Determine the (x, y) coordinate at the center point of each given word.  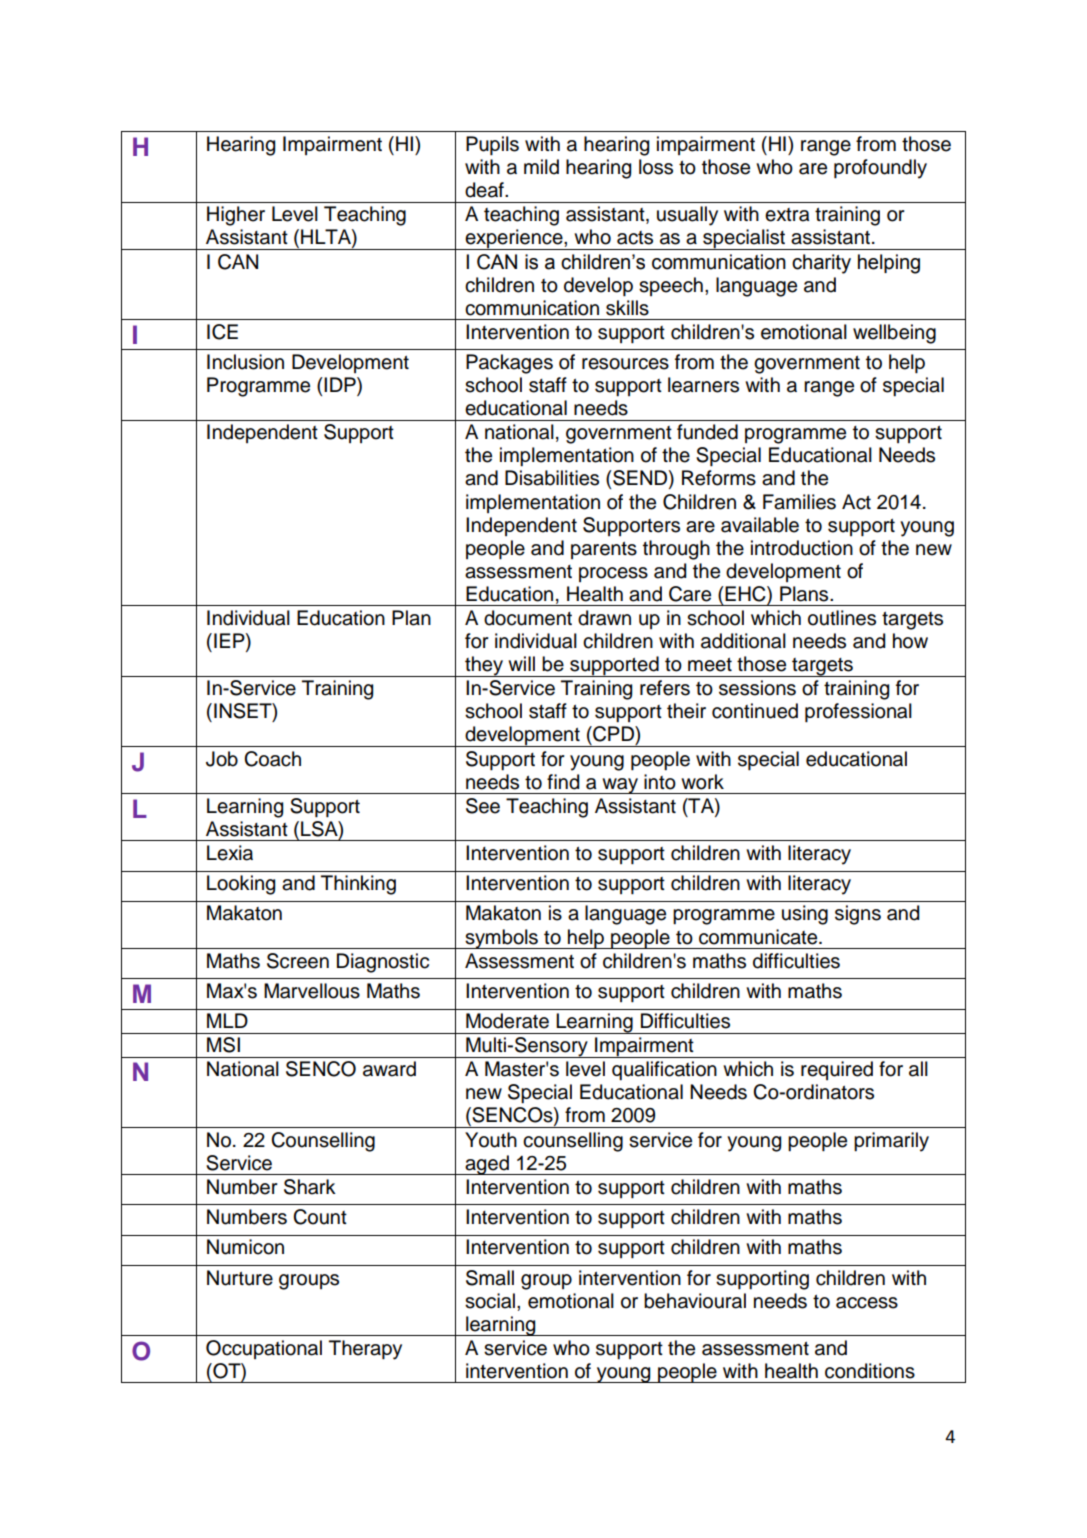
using (805, 915)
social (491, 1301)
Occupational (264, 1349)
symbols (501, 939)
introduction (802, 548)
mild (541, 167)
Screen (298, 961)
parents (604, 550)
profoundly (880, 169)
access (867, 1303)
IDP (341, 386)
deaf (485, 190)
